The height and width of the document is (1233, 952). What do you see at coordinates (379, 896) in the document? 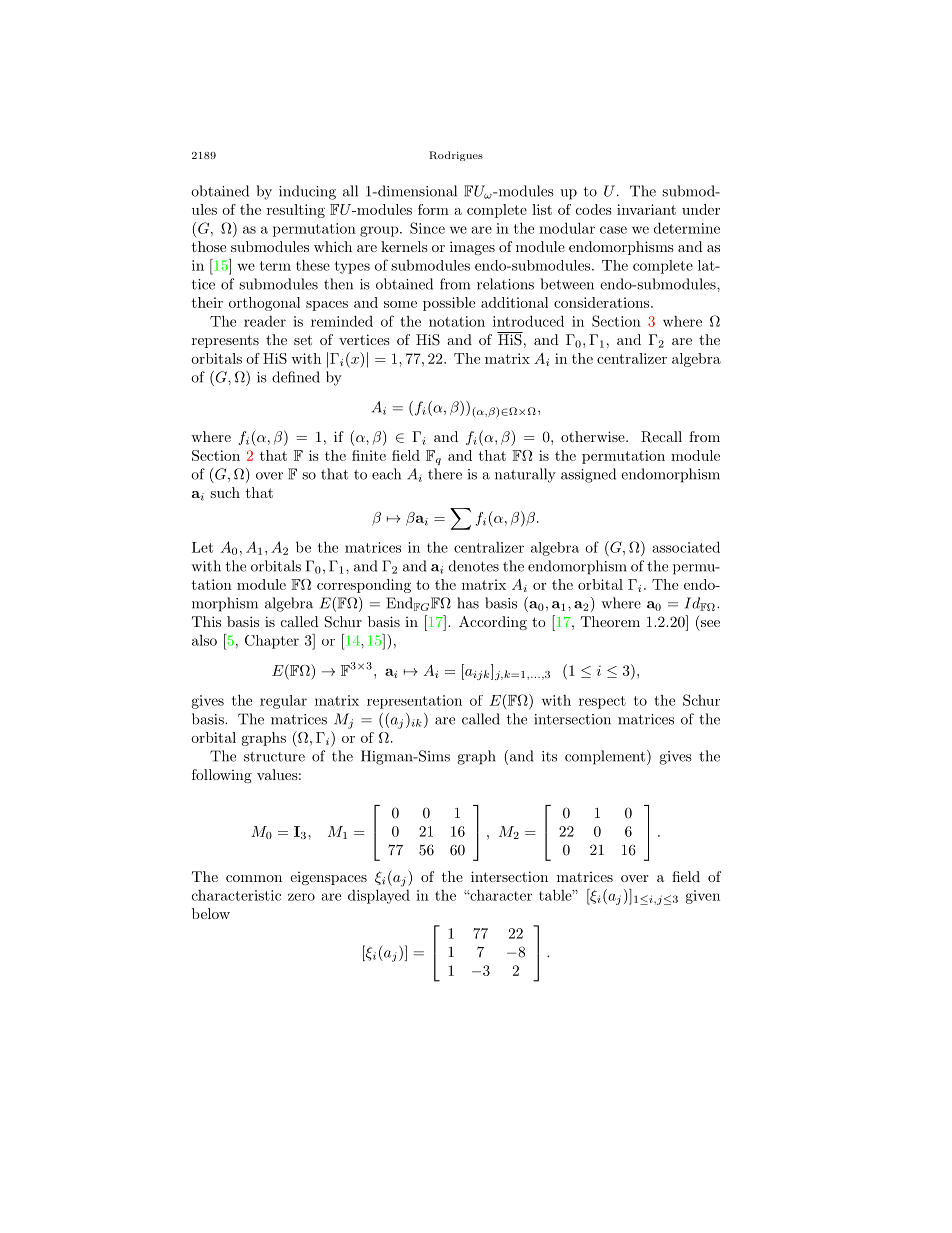
I see `displayed` at bounding box center [379, 896].
